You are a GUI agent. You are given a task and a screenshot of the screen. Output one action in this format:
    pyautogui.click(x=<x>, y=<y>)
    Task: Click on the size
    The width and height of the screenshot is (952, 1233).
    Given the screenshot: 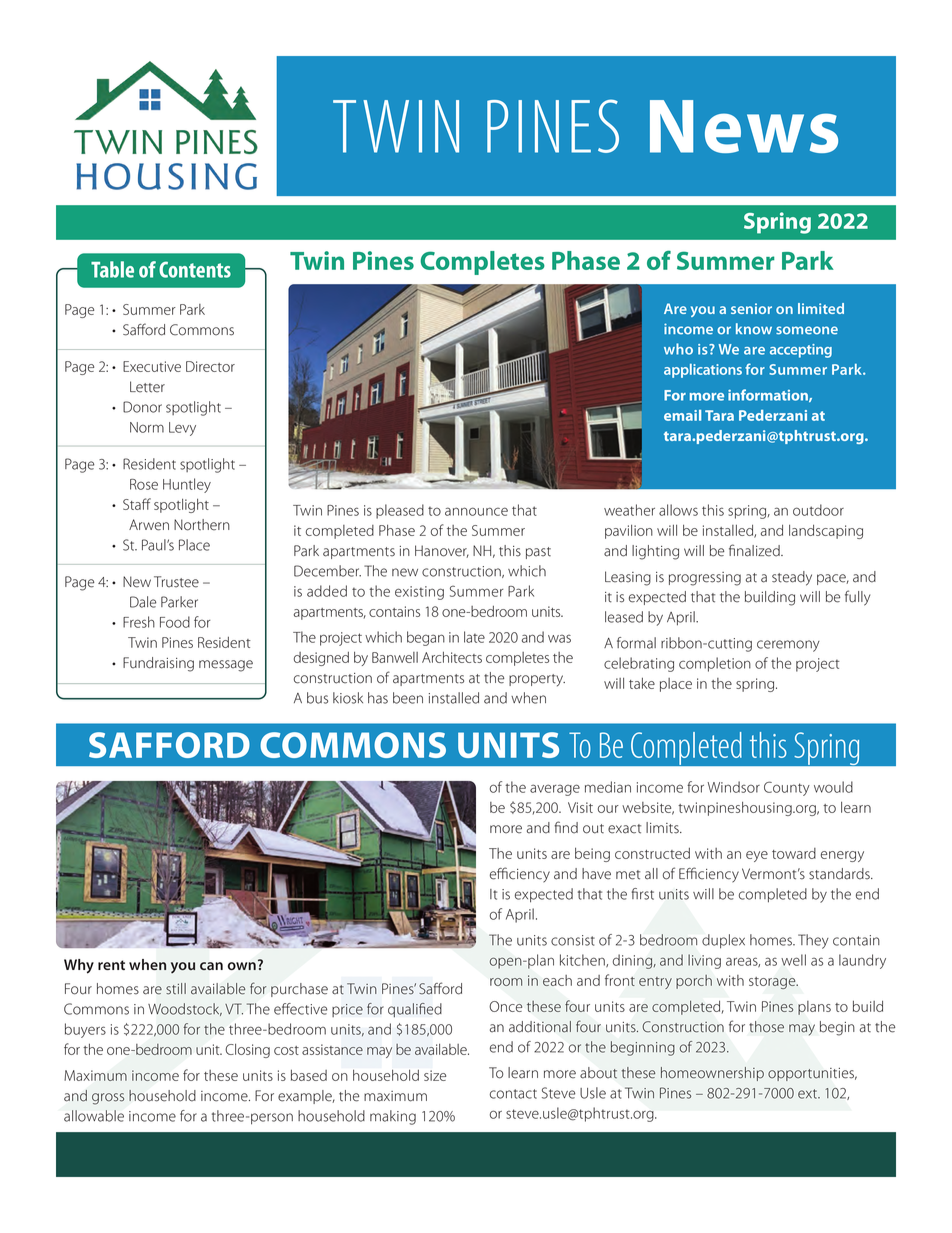 What is the action you would take?
    pyautogui.click(x=435, y=1075)
